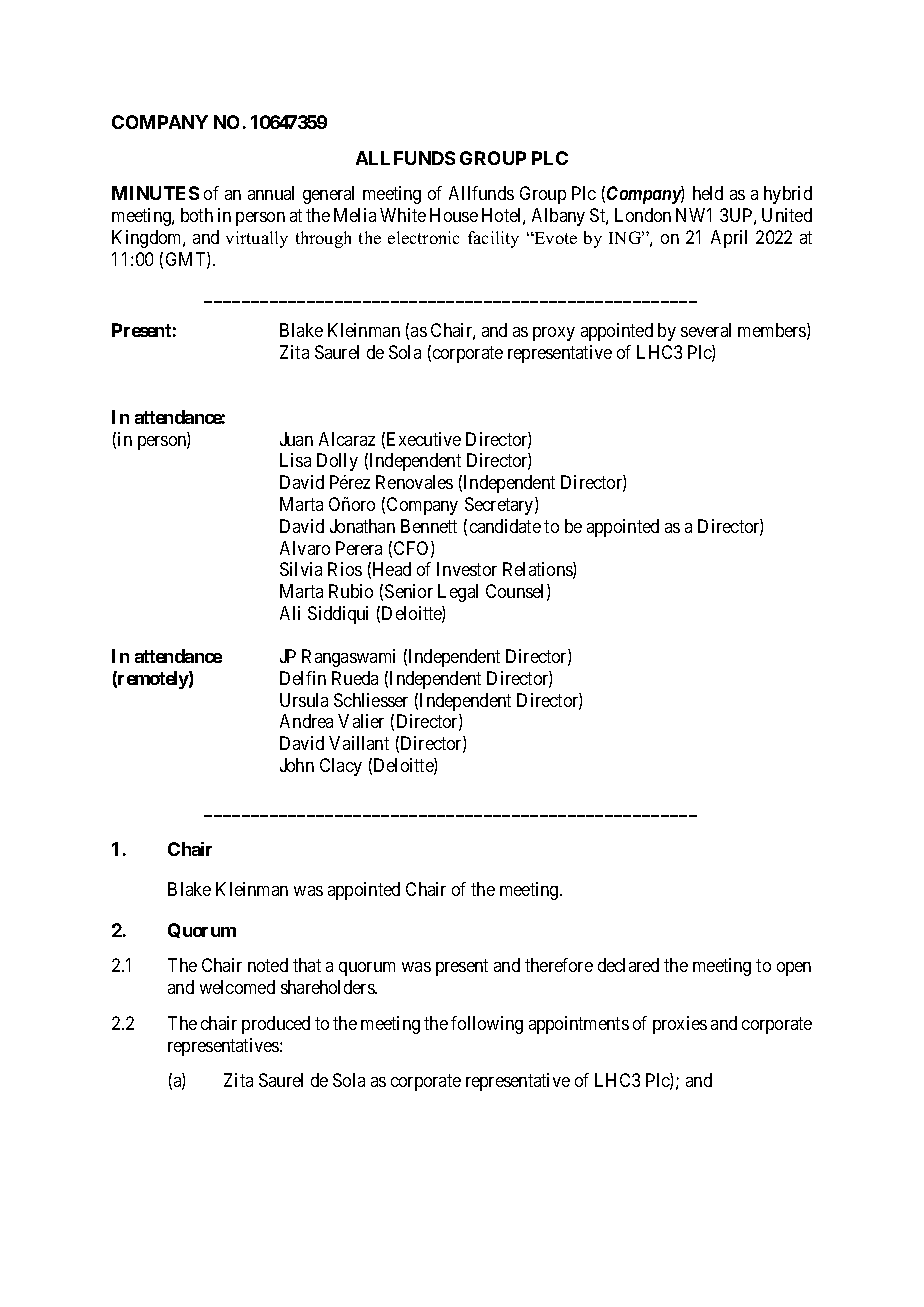 Image resolution: width=924 pixels, height=1307 pixels. Describe the element at coordinates (559, 965) in the screenshot. I see `therefore` at that location.
